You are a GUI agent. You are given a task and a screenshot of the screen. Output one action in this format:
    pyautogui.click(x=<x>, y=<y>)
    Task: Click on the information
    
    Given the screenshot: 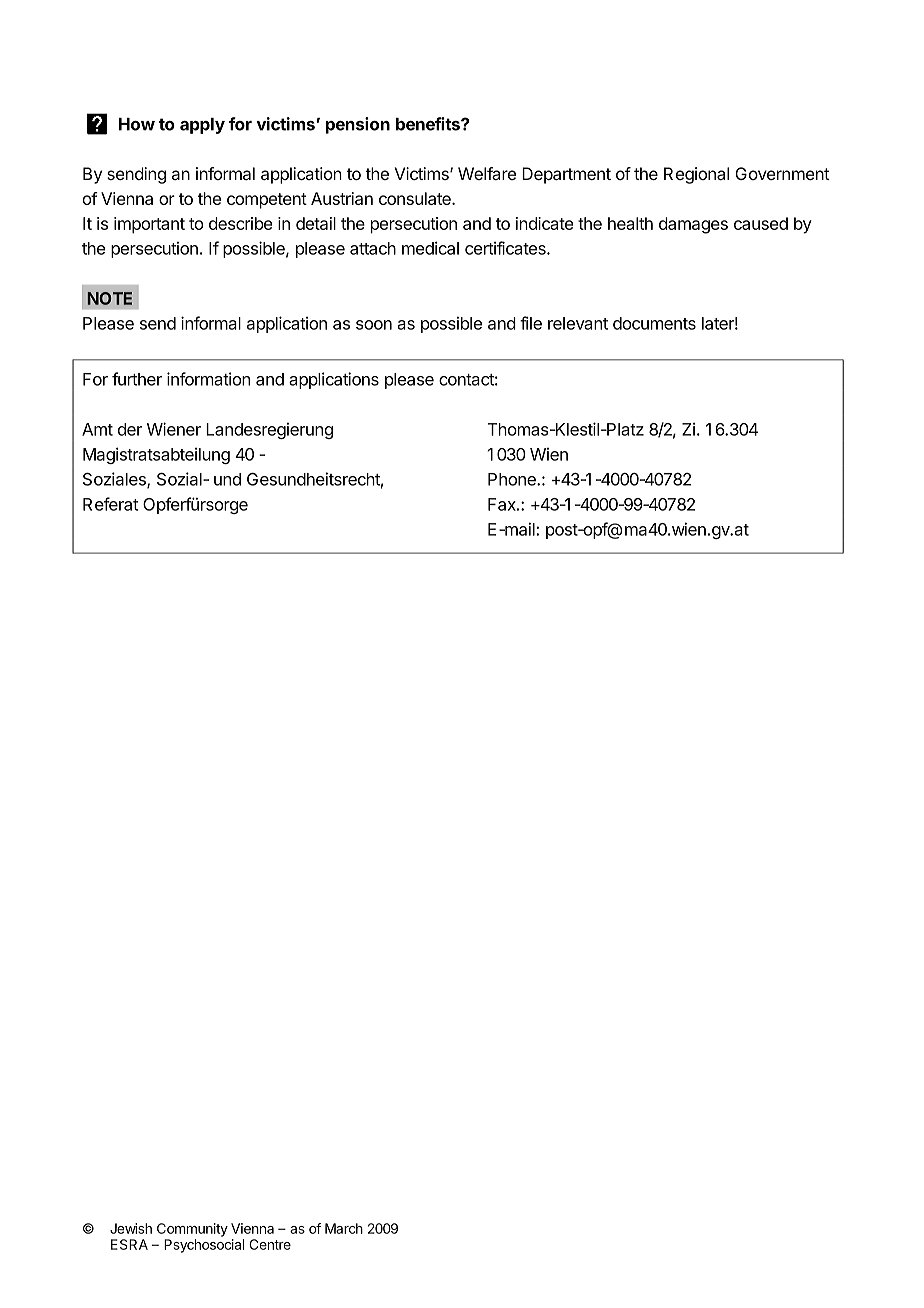 What is the action you would take?
    pyautogui.click(x=208, y=379)
